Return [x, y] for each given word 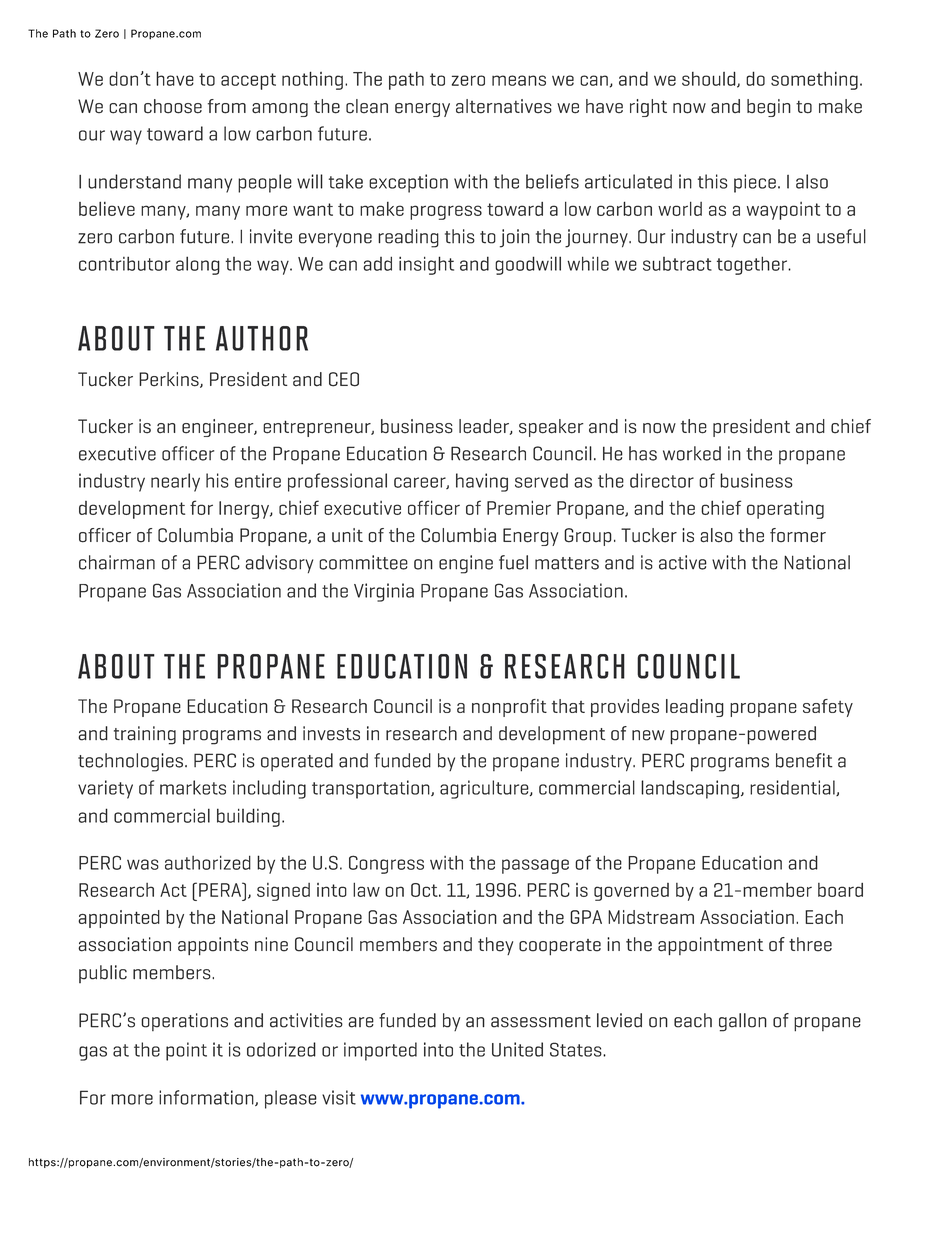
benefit [804, 760]
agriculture [485, 789]
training [145, 735]
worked [692, 453]
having [482, 482]
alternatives [504, 106]
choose [173, 106]
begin [769, 108]
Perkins [170, 380]
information [207, 1098]
